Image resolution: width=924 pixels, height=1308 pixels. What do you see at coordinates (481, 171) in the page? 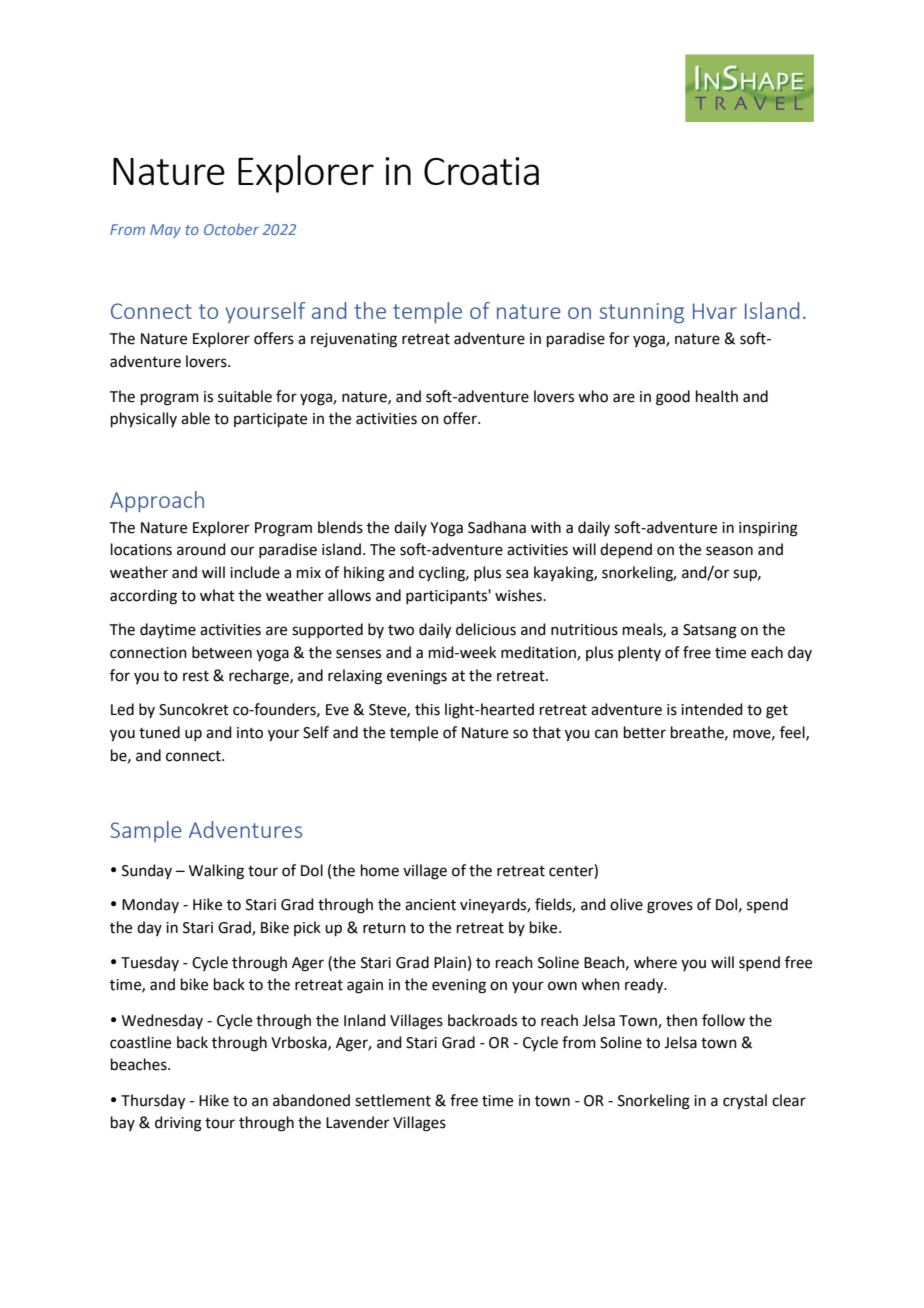
I see `Croatia` at bounding box center [481, 171].
